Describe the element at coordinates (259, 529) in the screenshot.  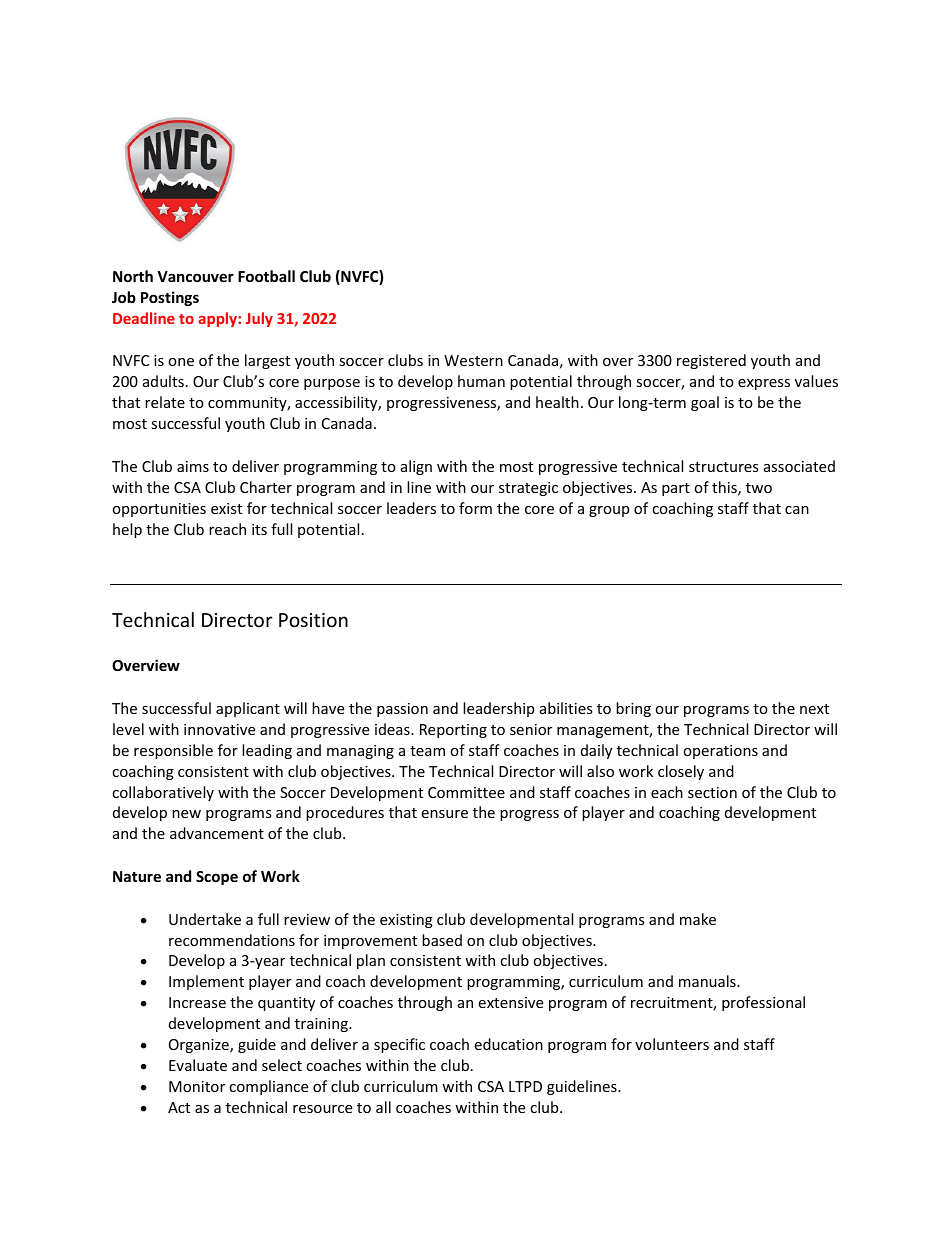
I see `its` at that location.
